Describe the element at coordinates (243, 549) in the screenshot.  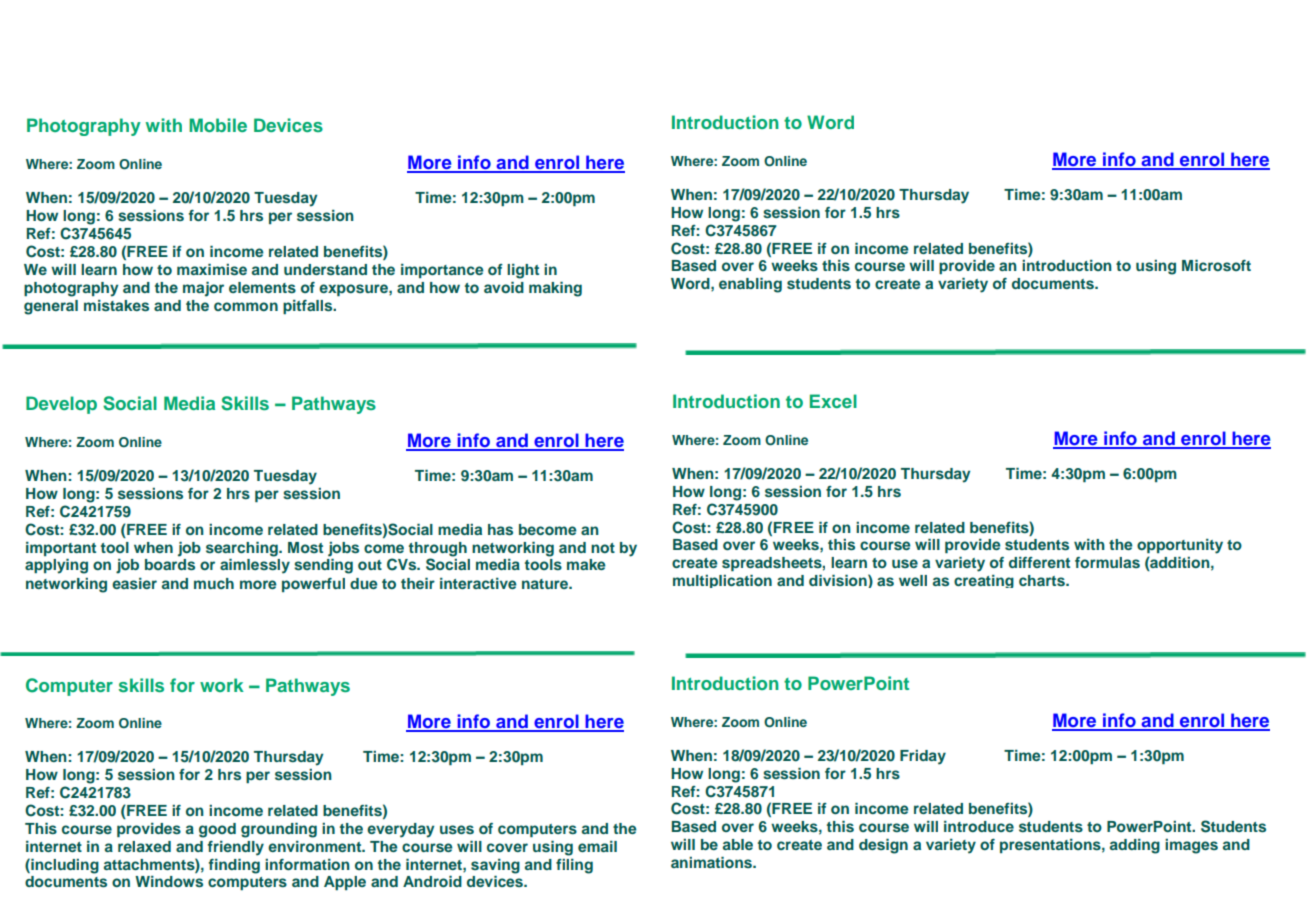
I see `searching` at that location.
